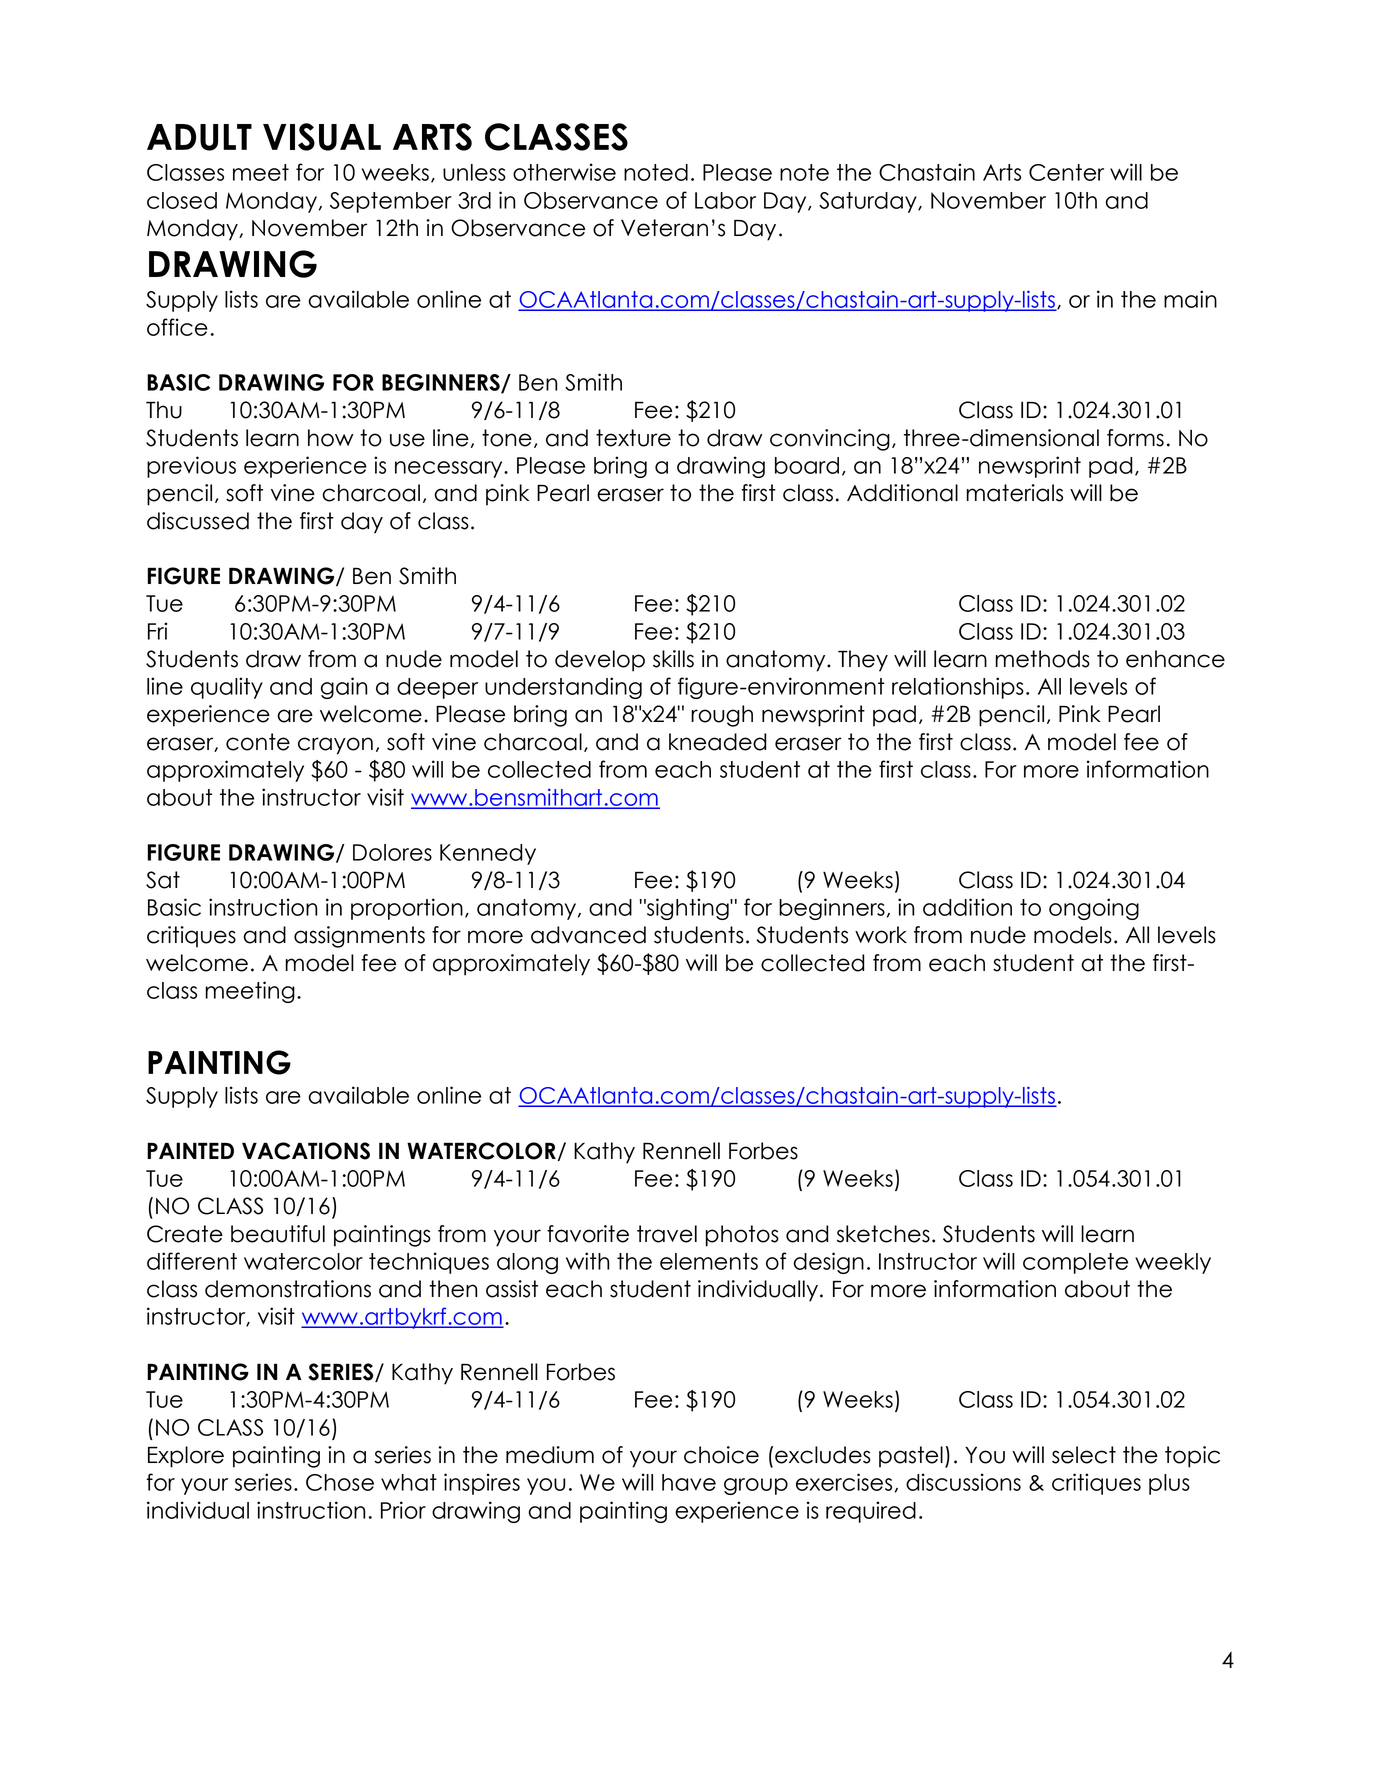 This page has width=1380, height=1785. I want to click on Dolores, so click(392, 852).
